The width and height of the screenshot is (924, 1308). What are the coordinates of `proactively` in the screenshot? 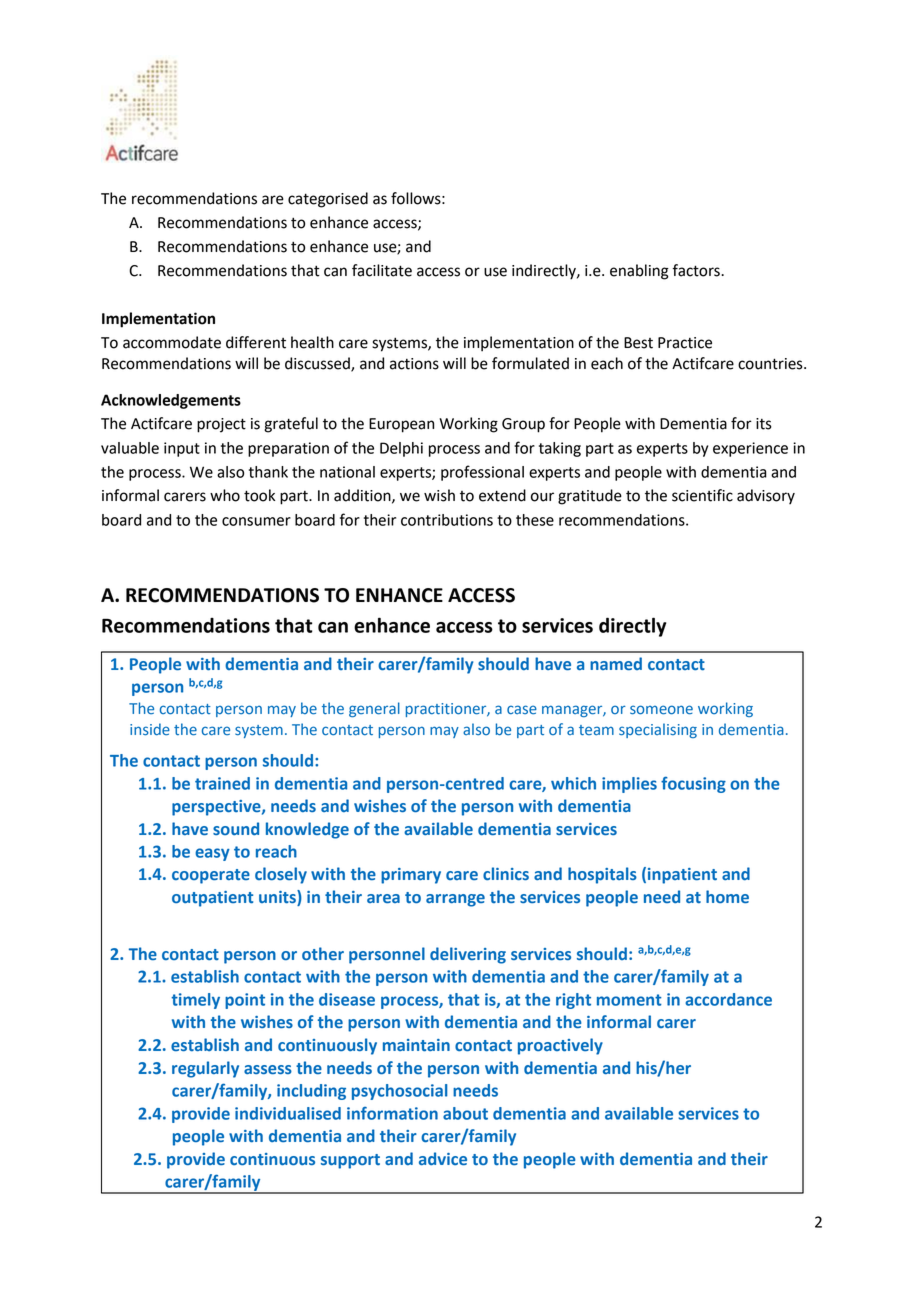 It's located at (560, 1046).
